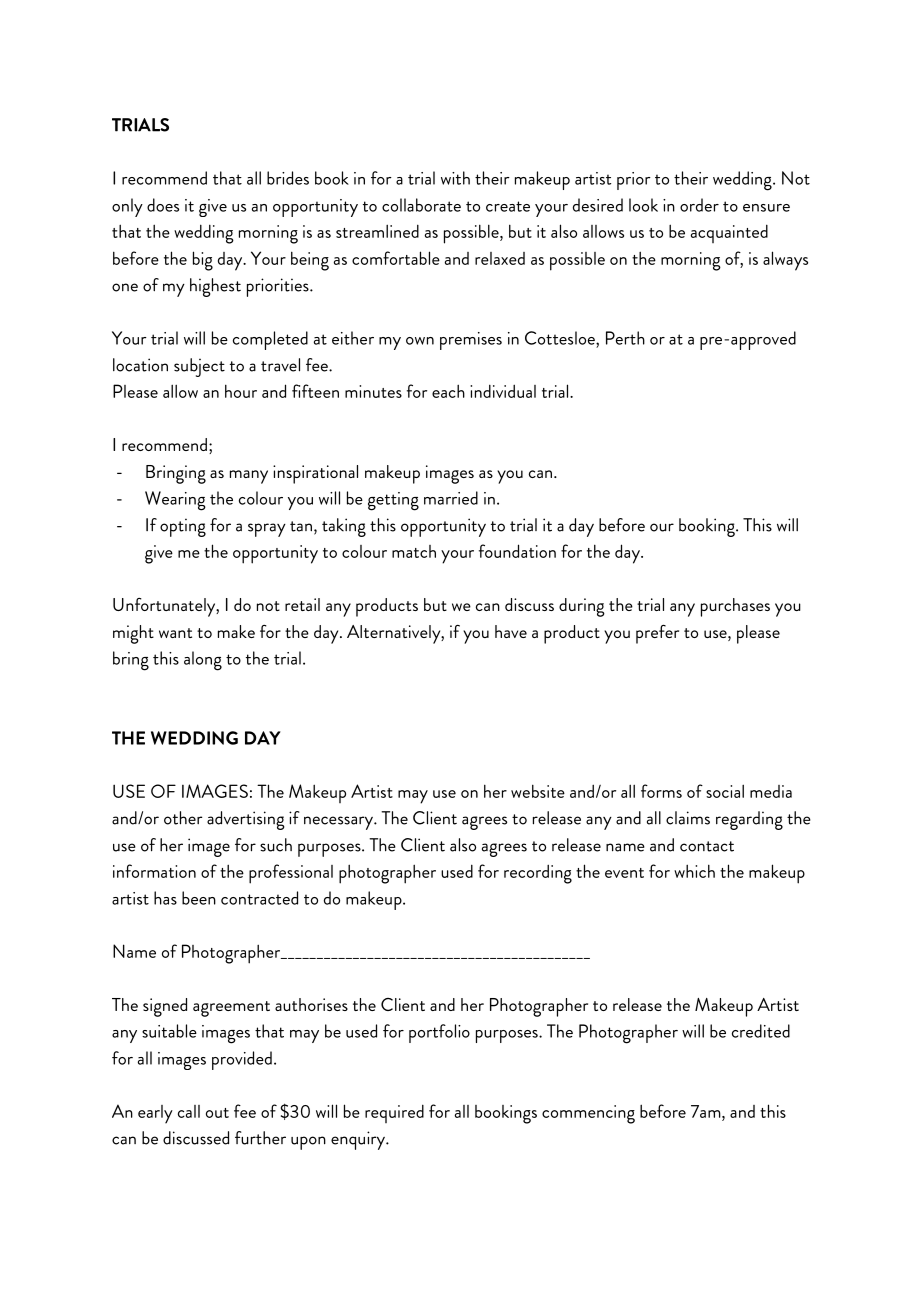 The image size is (924, 1308). I want to click on recording, so click(538, 874).
